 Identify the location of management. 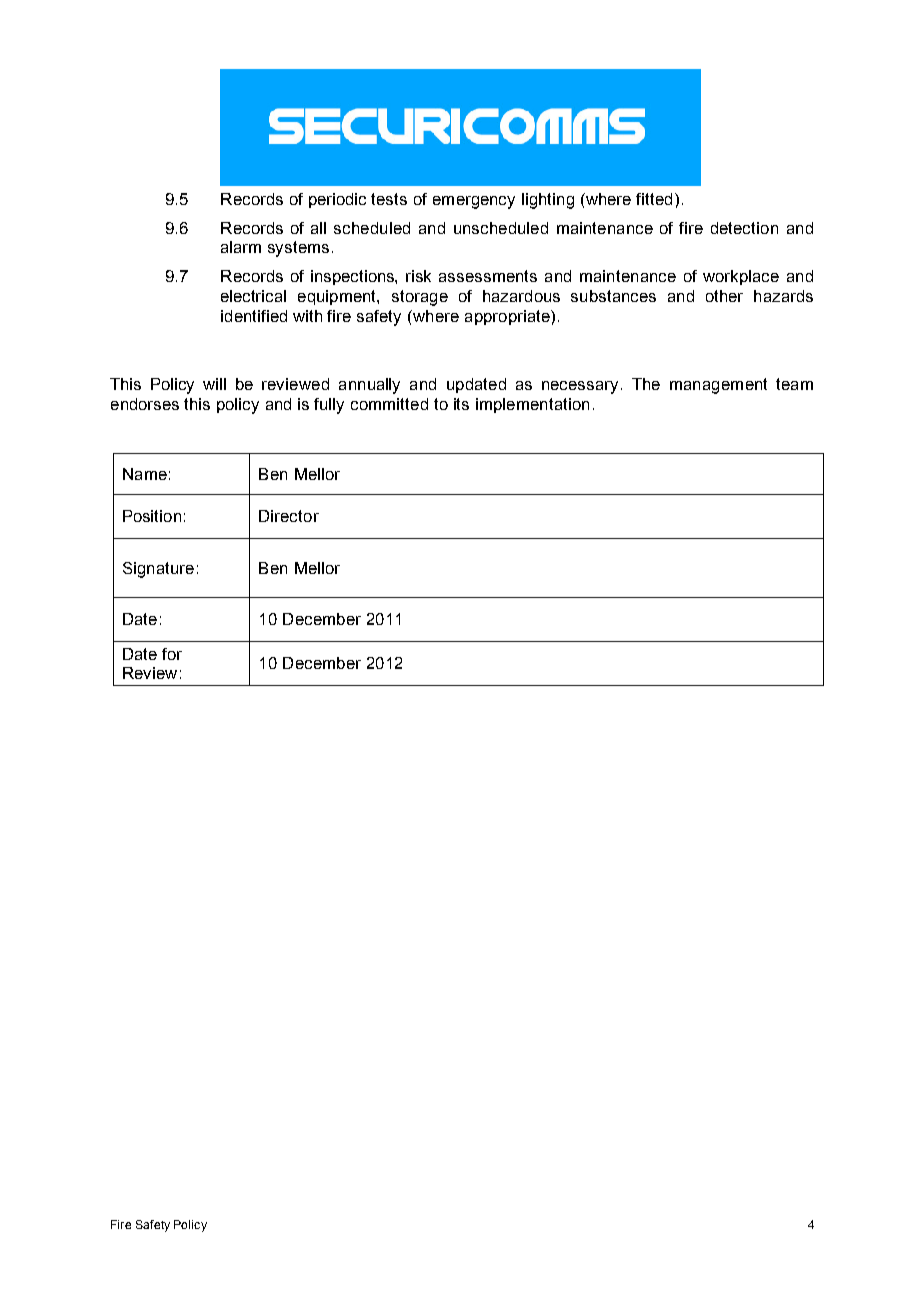
(718, 386).
